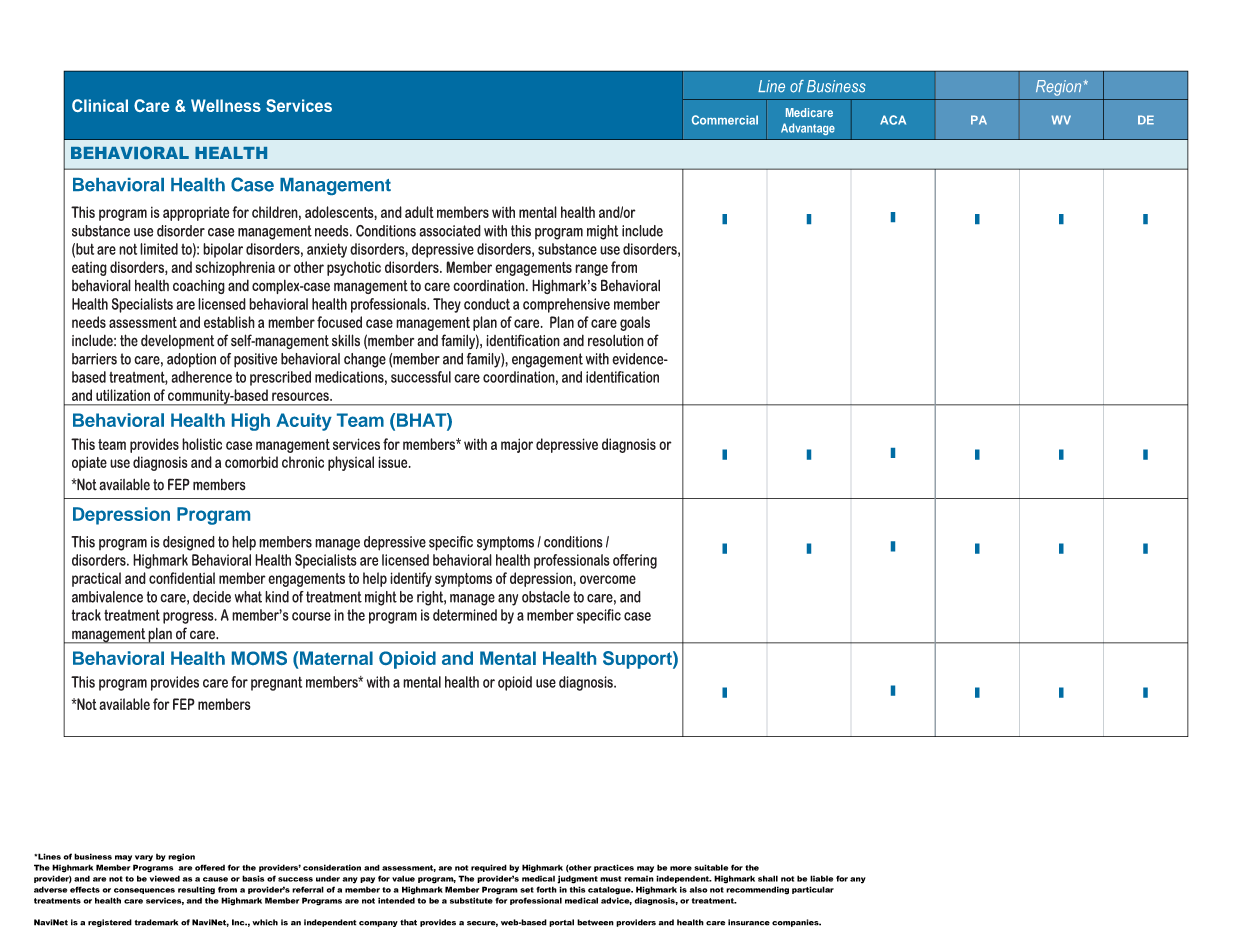 The width and height of the page is (1233, 952). What do you see at coordinates (808, 129) in the page?
I see `Advantage` at bounding box center [808, 129].
